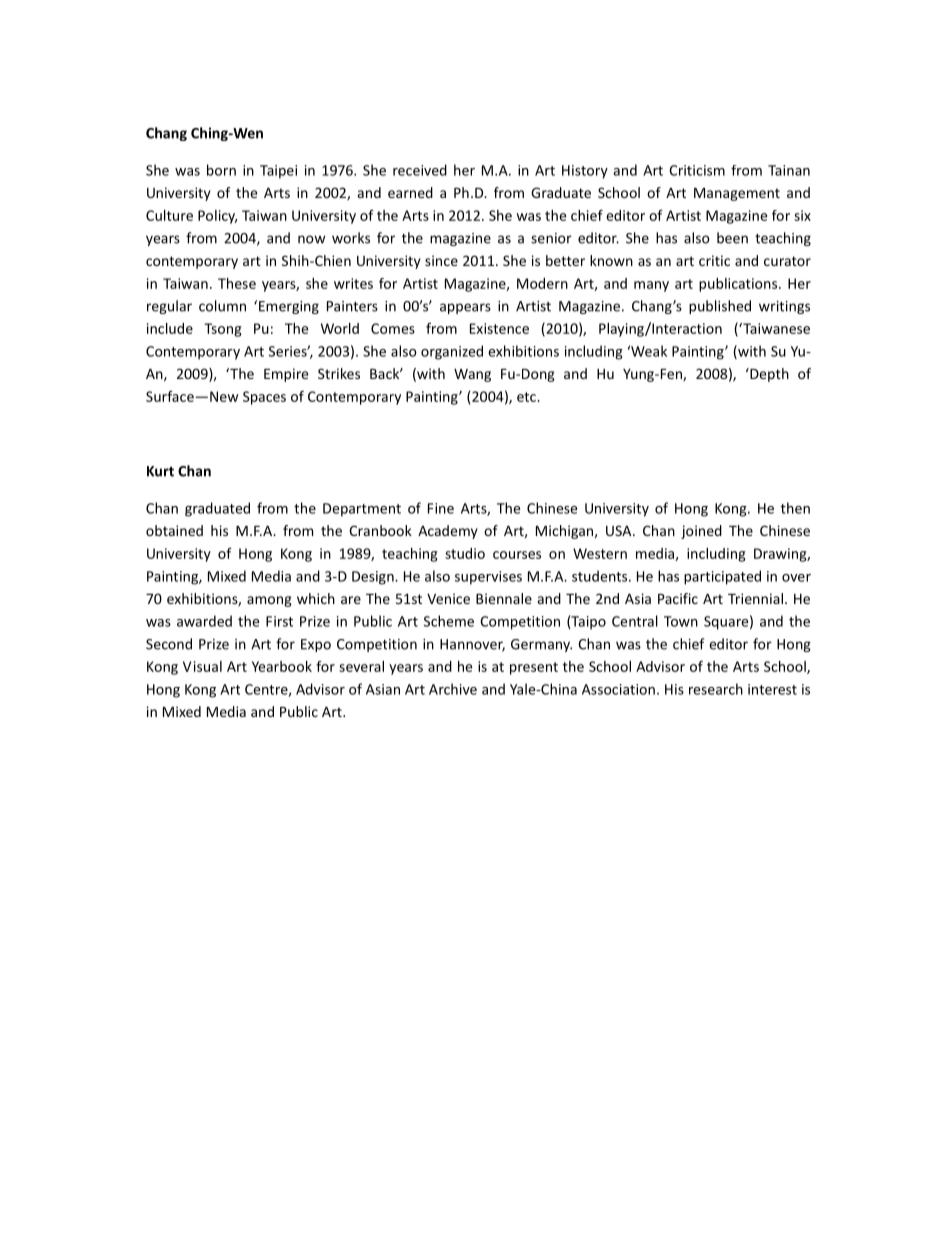 The width and height of the screenshot is (952, 1233). Describe the element at coordinates (420, 170) in the screenshot. I see `received` at that location.
